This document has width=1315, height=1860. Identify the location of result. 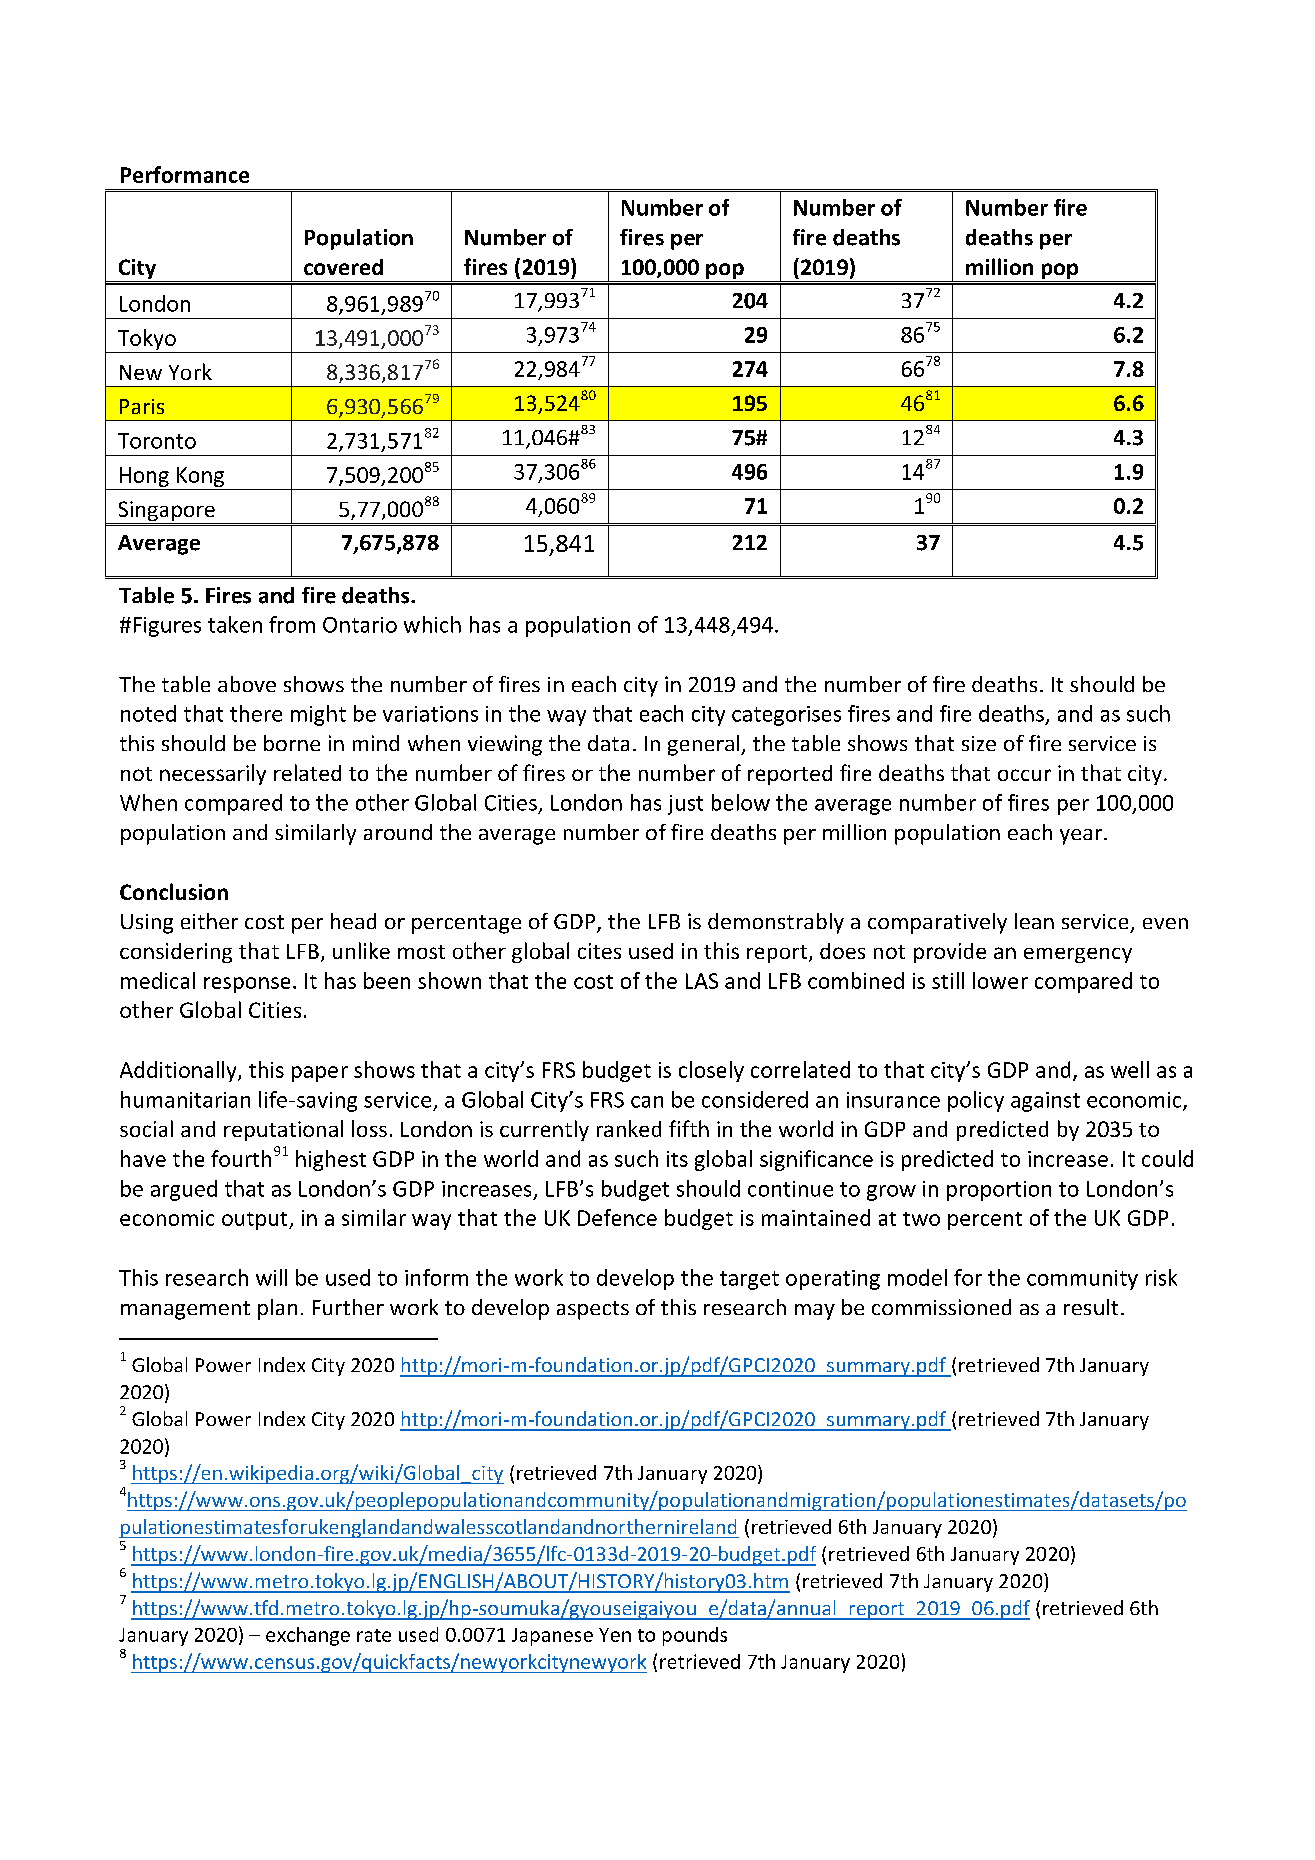
(1091, 1307).
